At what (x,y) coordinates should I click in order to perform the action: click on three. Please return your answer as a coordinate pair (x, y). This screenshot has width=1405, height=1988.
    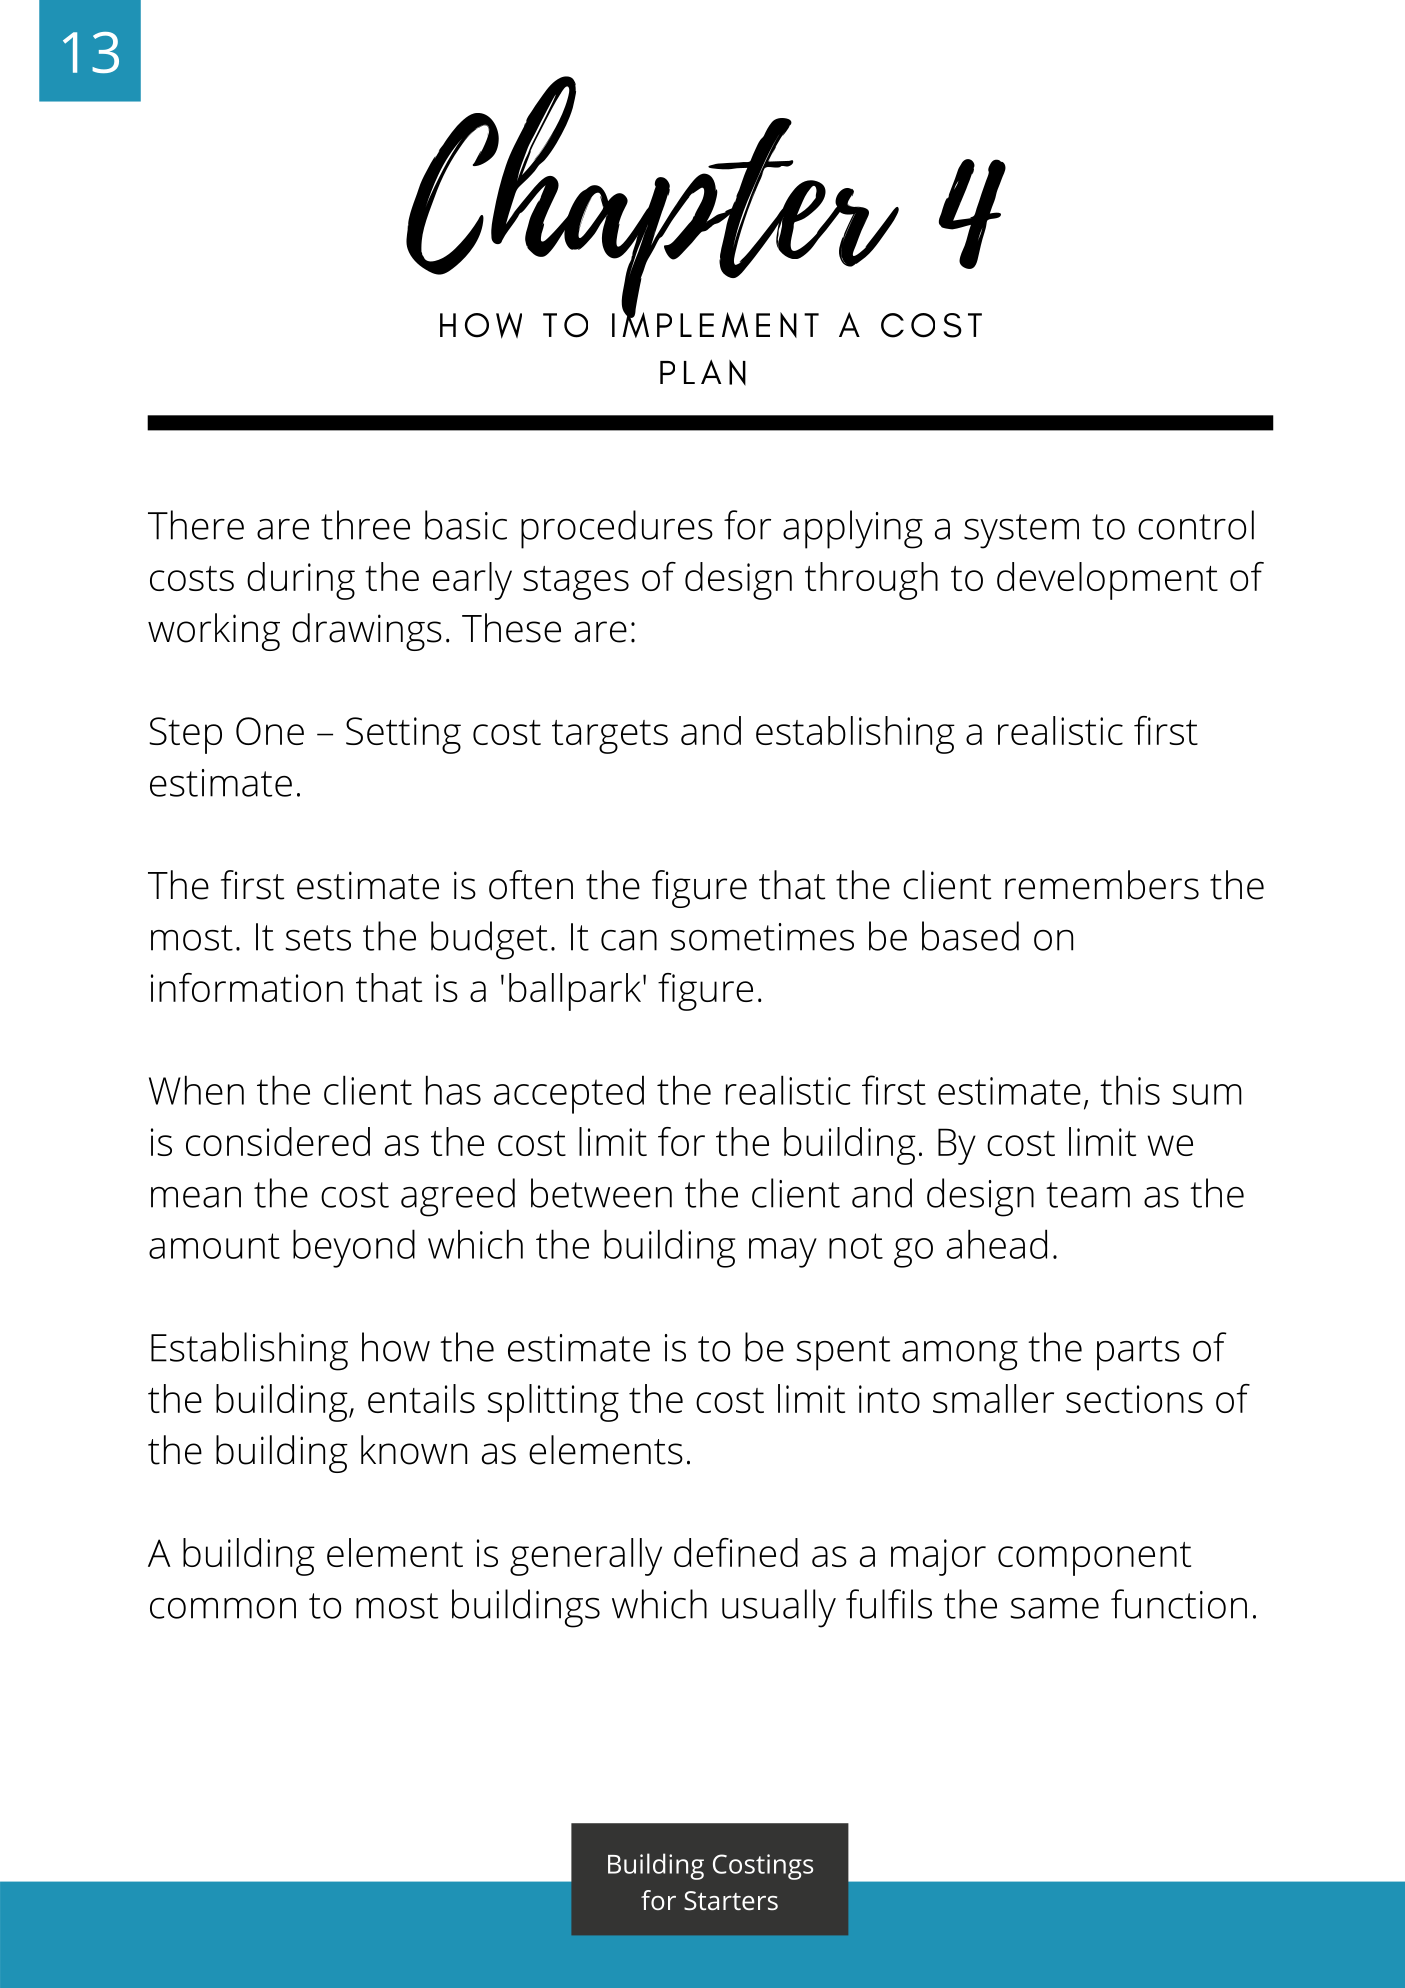
    Looking at the image, I should click on (365, 525).
